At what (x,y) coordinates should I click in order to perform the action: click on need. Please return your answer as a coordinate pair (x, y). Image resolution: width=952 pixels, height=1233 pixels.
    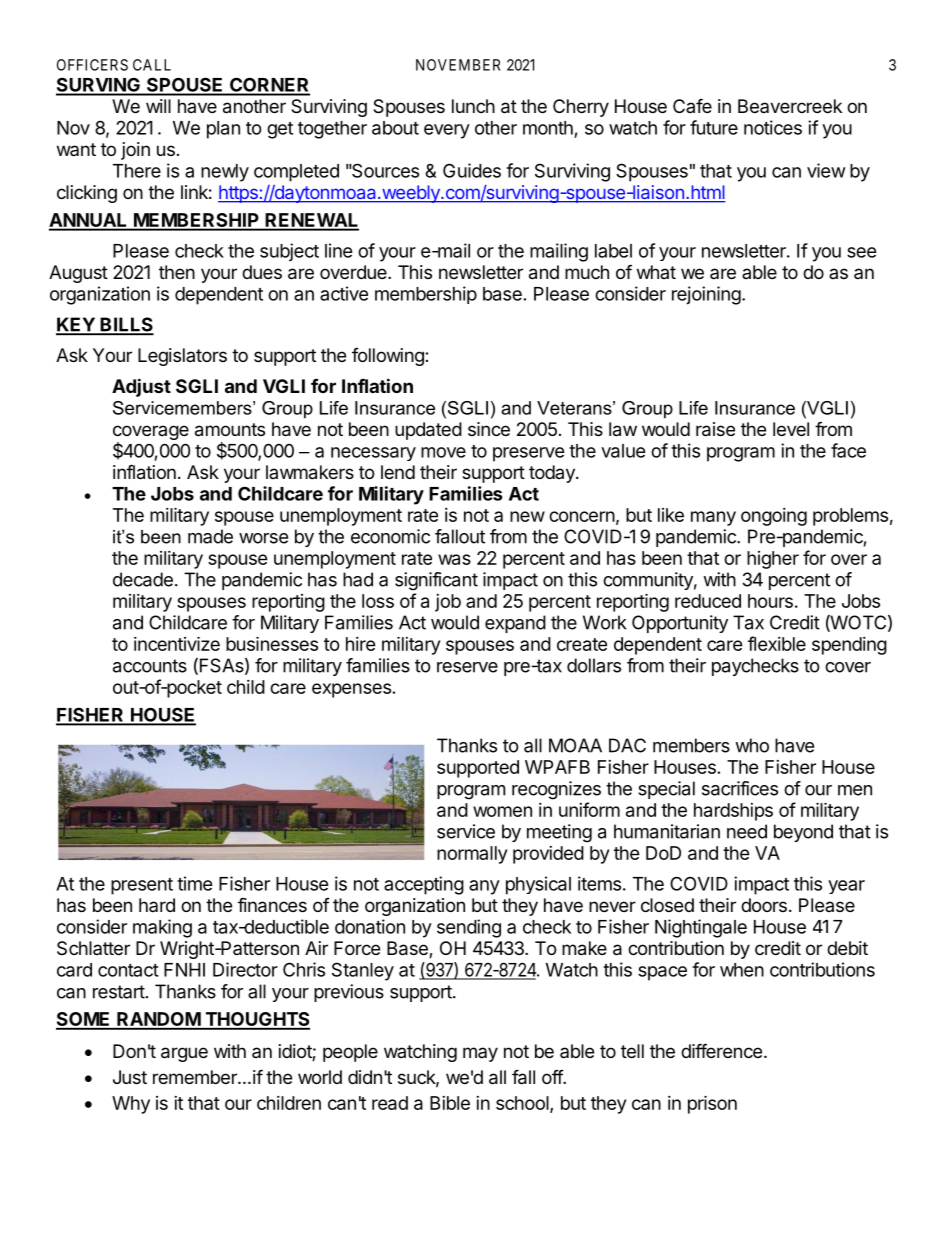
    Looking at the image, I should click on (747, 831).
